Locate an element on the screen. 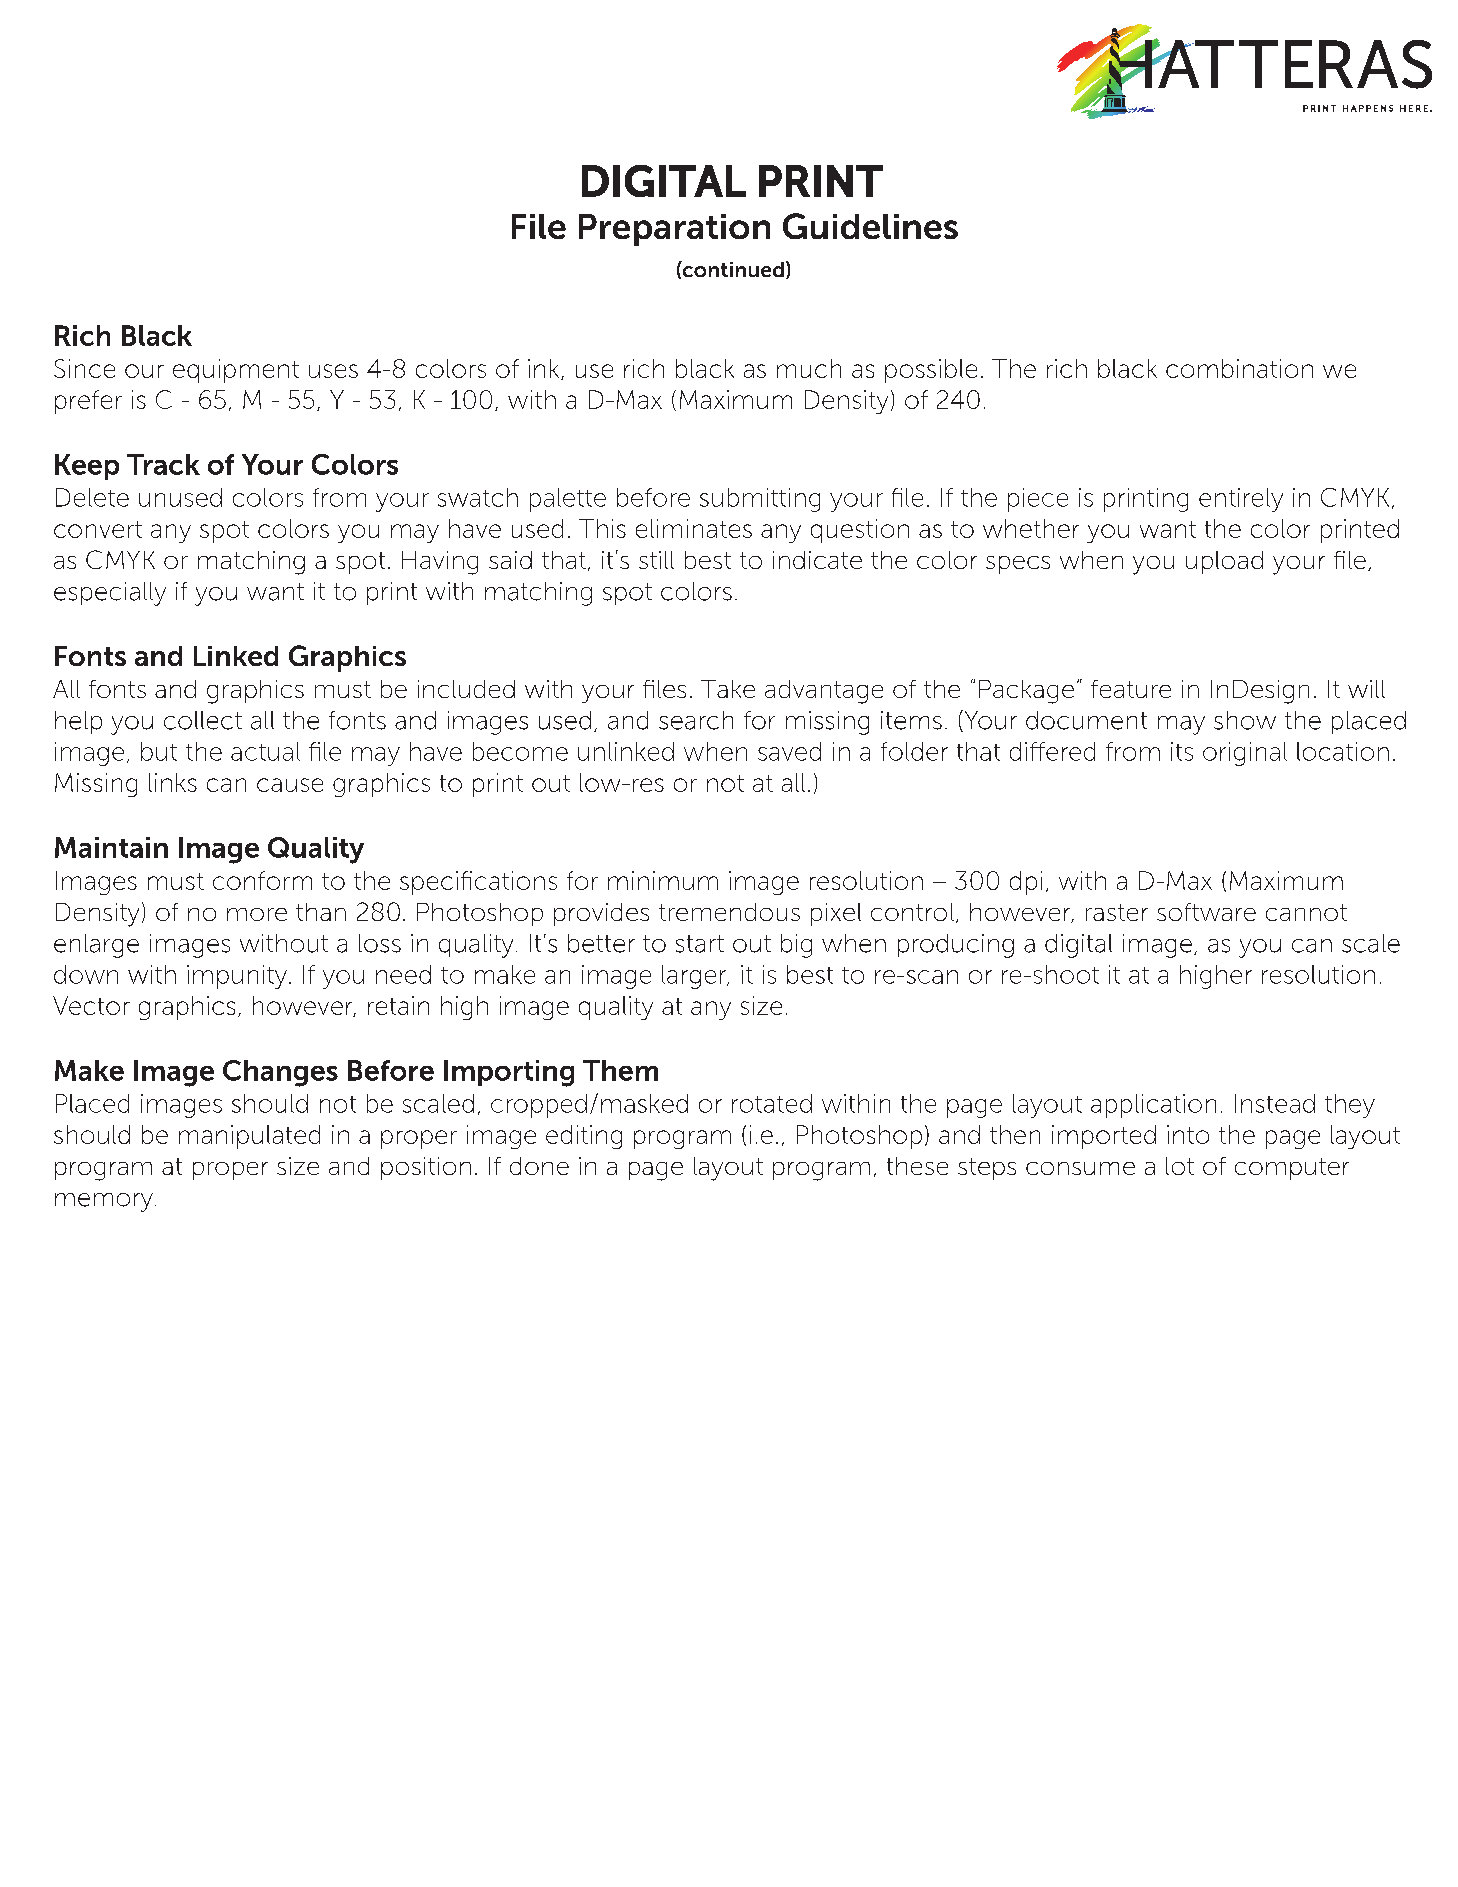 The image size is (1458, 1887). equipment is located at coordinates (236, 371).
